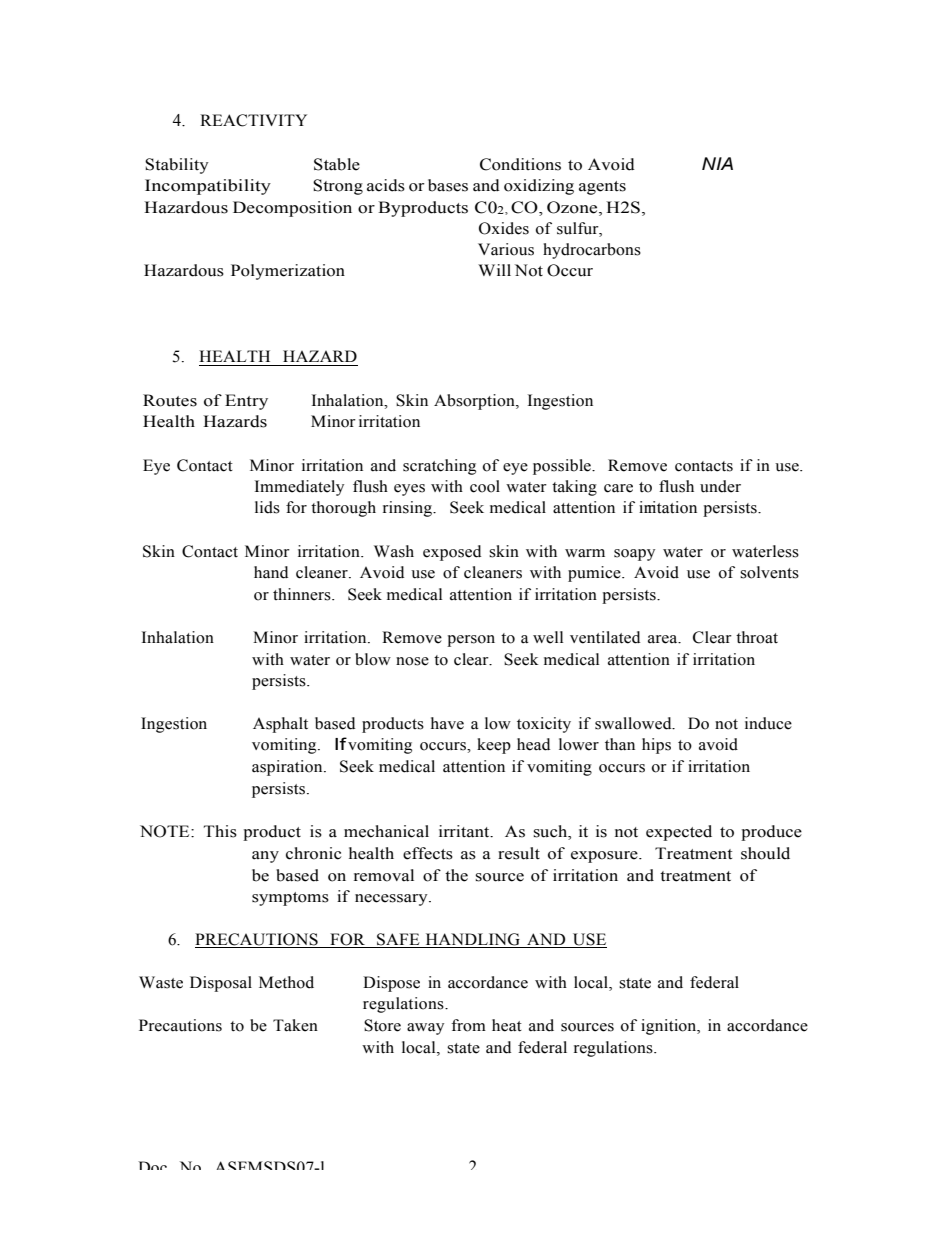 The image size is (952, 1233). What do you see at coordinates (246, 402) in the document?
I see `Entry` at bounding box center [246, 402].
